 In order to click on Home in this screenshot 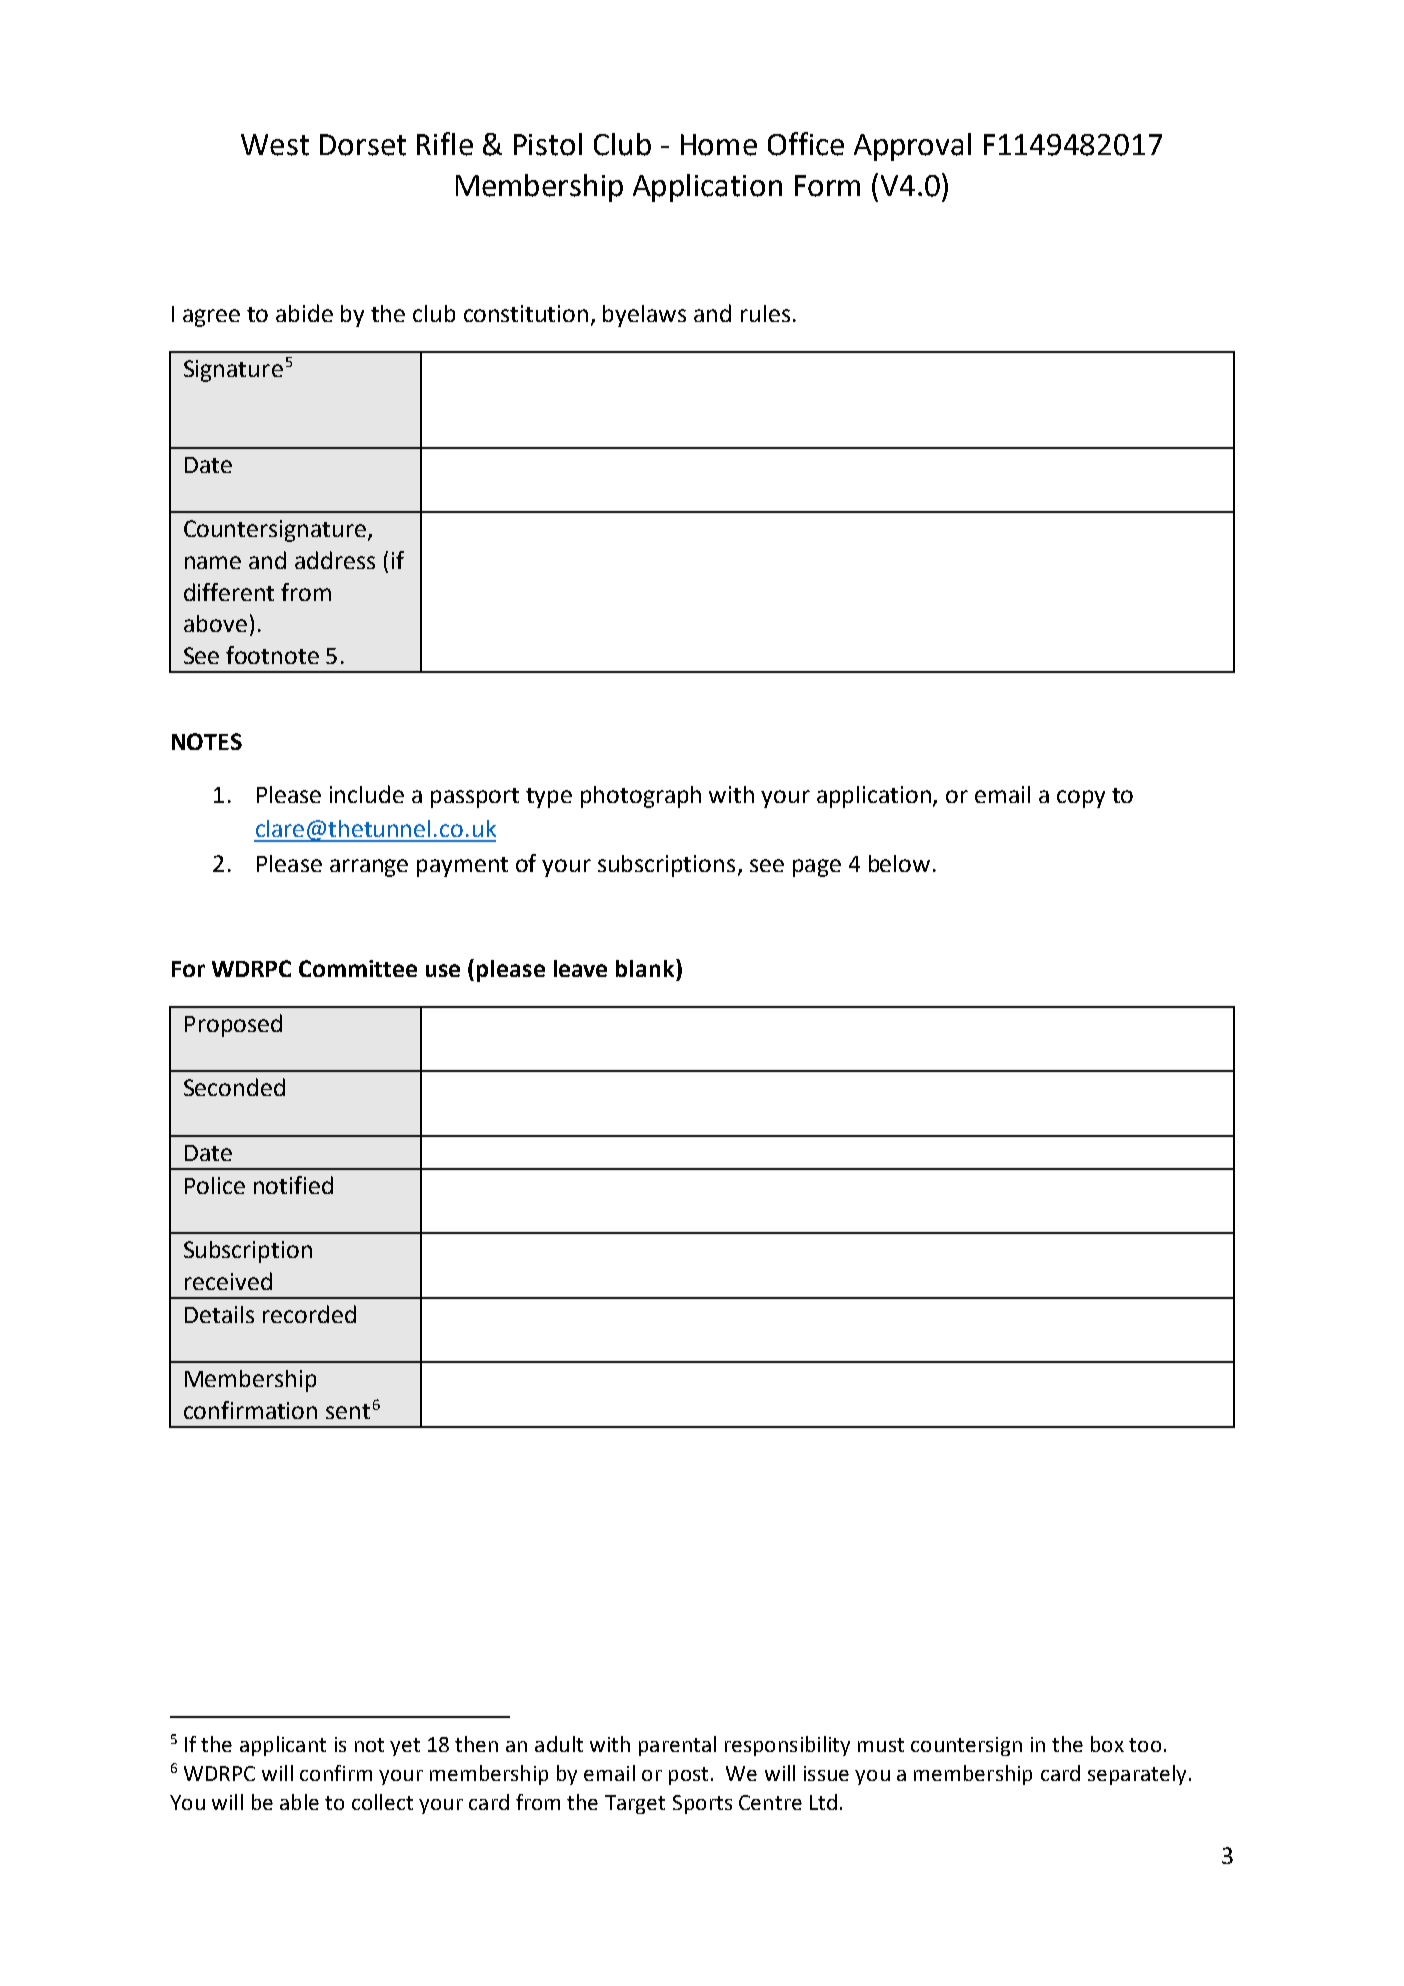, I will do `click(719, 145)`.
